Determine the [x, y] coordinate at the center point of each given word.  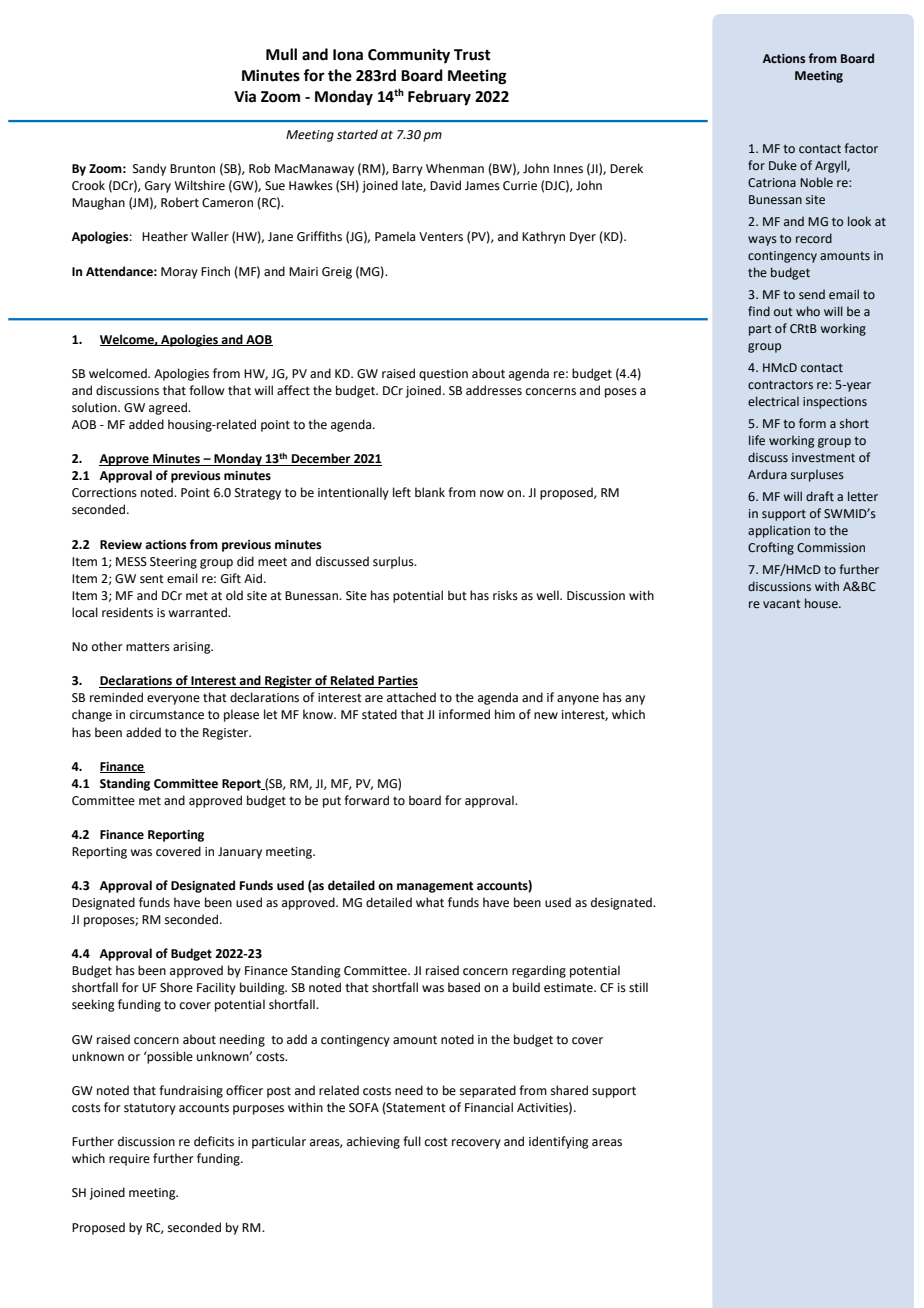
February [439, 98]
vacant [782, 604]
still [638, 987]
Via [245, 96]
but [457, 595]
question [443, 375]
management [435, 887]
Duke [783, 165]
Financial [489, 1107]
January [240, 853]
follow [206, 390]
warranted [198, 612]
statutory [150, 1109]
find [759, 311]
